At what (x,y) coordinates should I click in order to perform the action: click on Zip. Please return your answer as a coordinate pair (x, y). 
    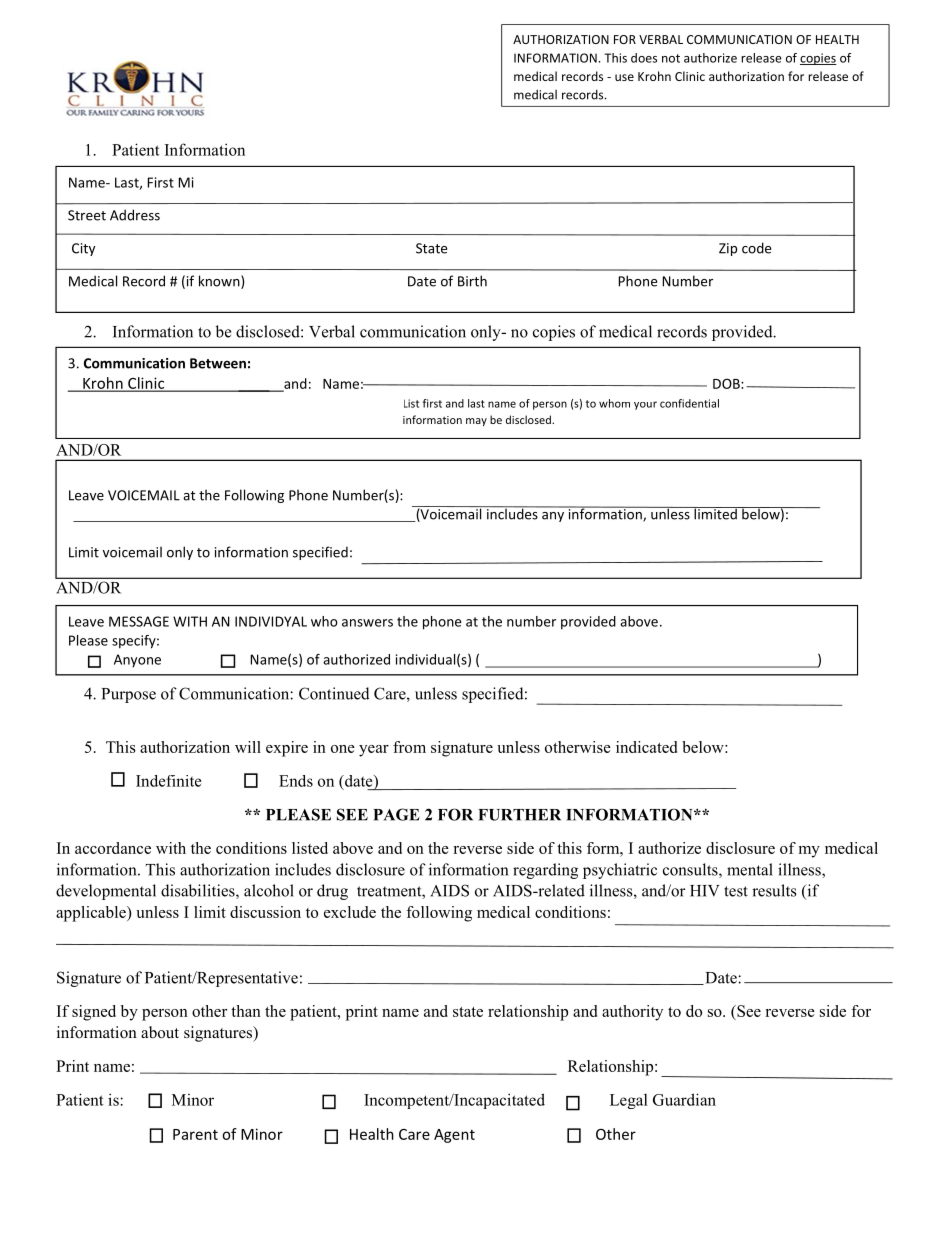
    Looking at the image, I should click on (728, 249).
